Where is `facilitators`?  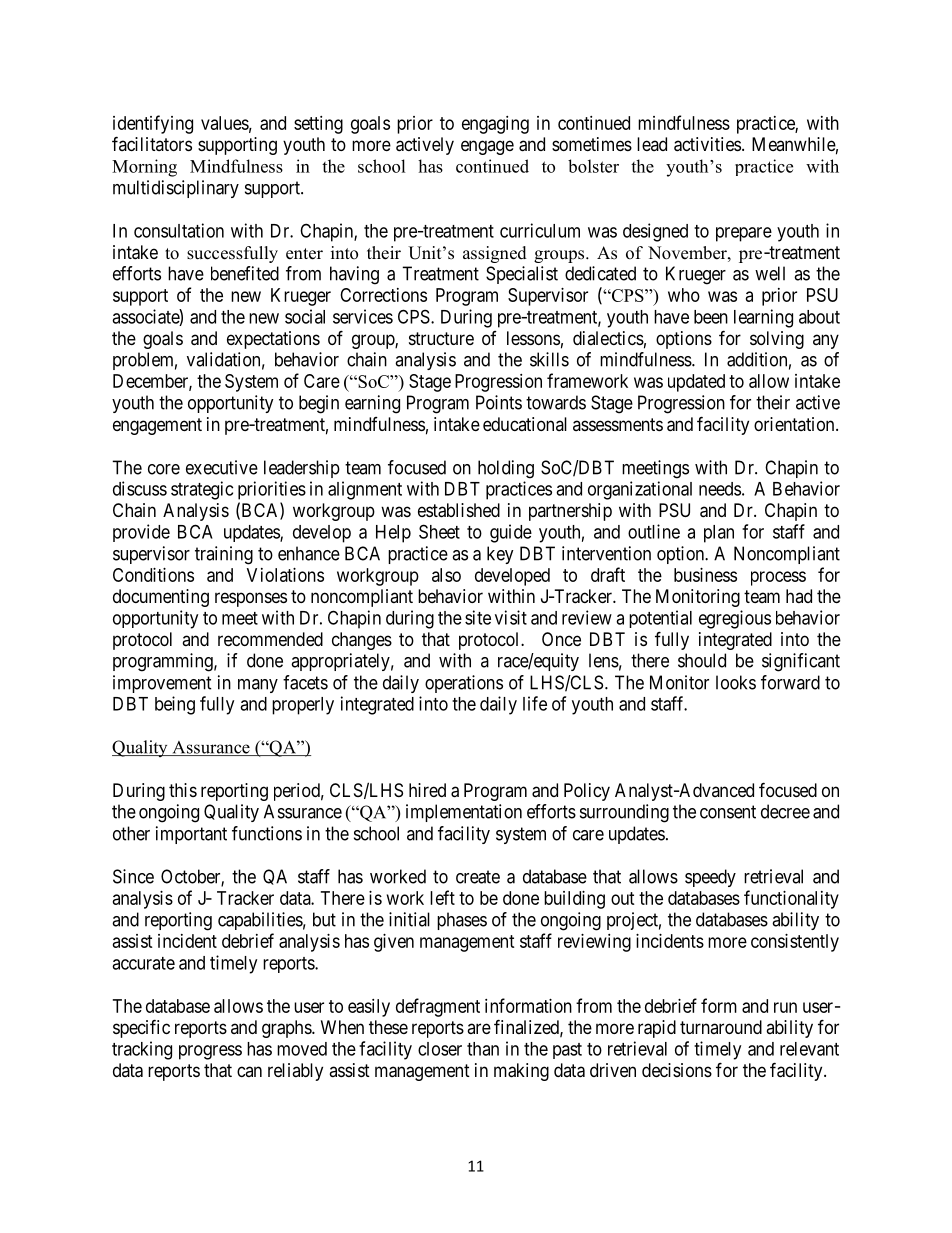
facilitators is located at coordinates (152, 143).
